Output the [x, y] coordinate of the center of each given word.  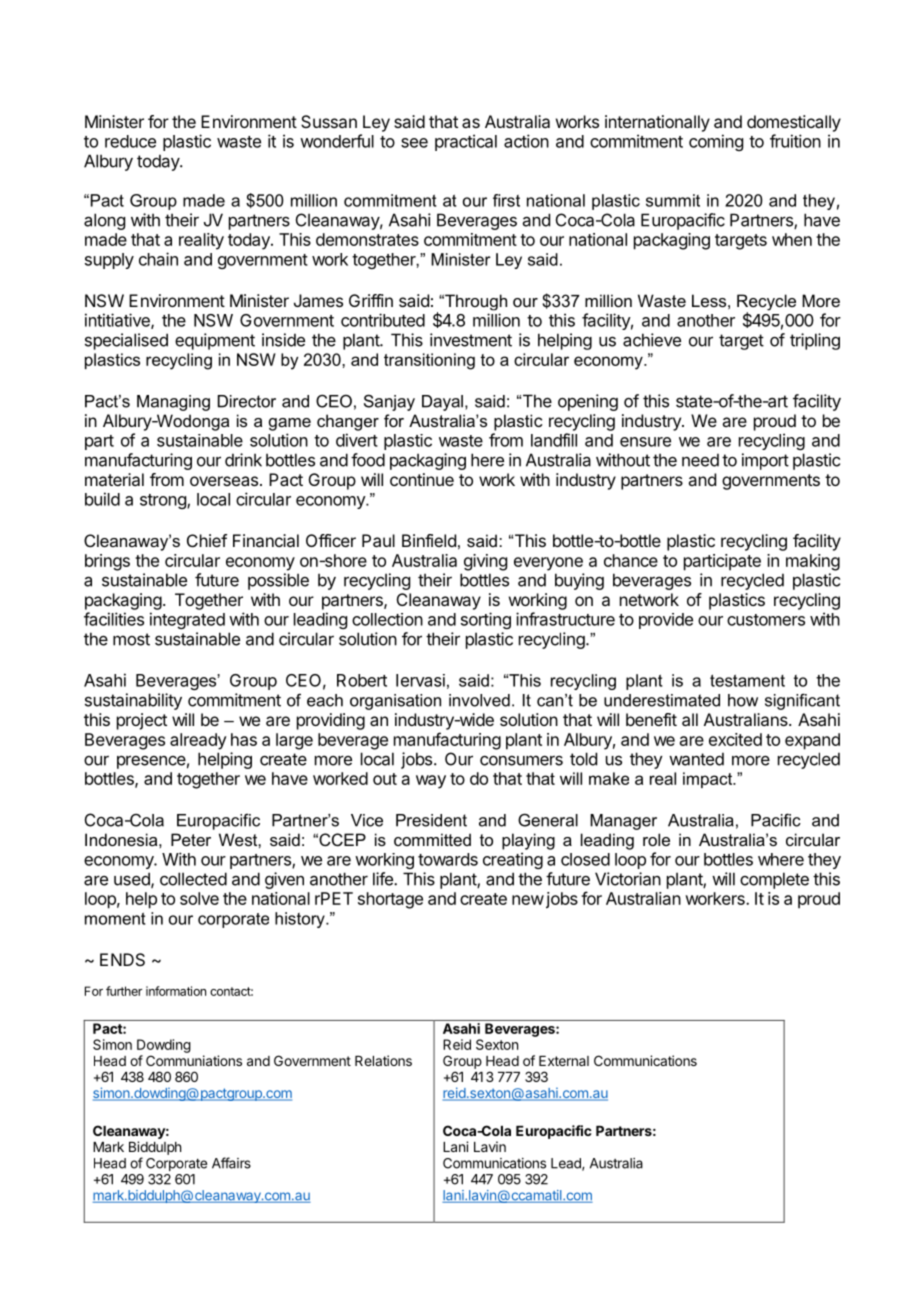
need [700, 460]
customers [766, 620]
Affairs [231, 1163]
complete [774, 880]
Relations [383, 1060]
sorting [486, 620]
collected [193, 879]
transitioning [429, 361]
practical [466, 142]
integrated [187, 620]
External [564, 1061]
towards [448, 859]
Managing [173, 403]
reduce [130, 141]
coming [716, 142]
